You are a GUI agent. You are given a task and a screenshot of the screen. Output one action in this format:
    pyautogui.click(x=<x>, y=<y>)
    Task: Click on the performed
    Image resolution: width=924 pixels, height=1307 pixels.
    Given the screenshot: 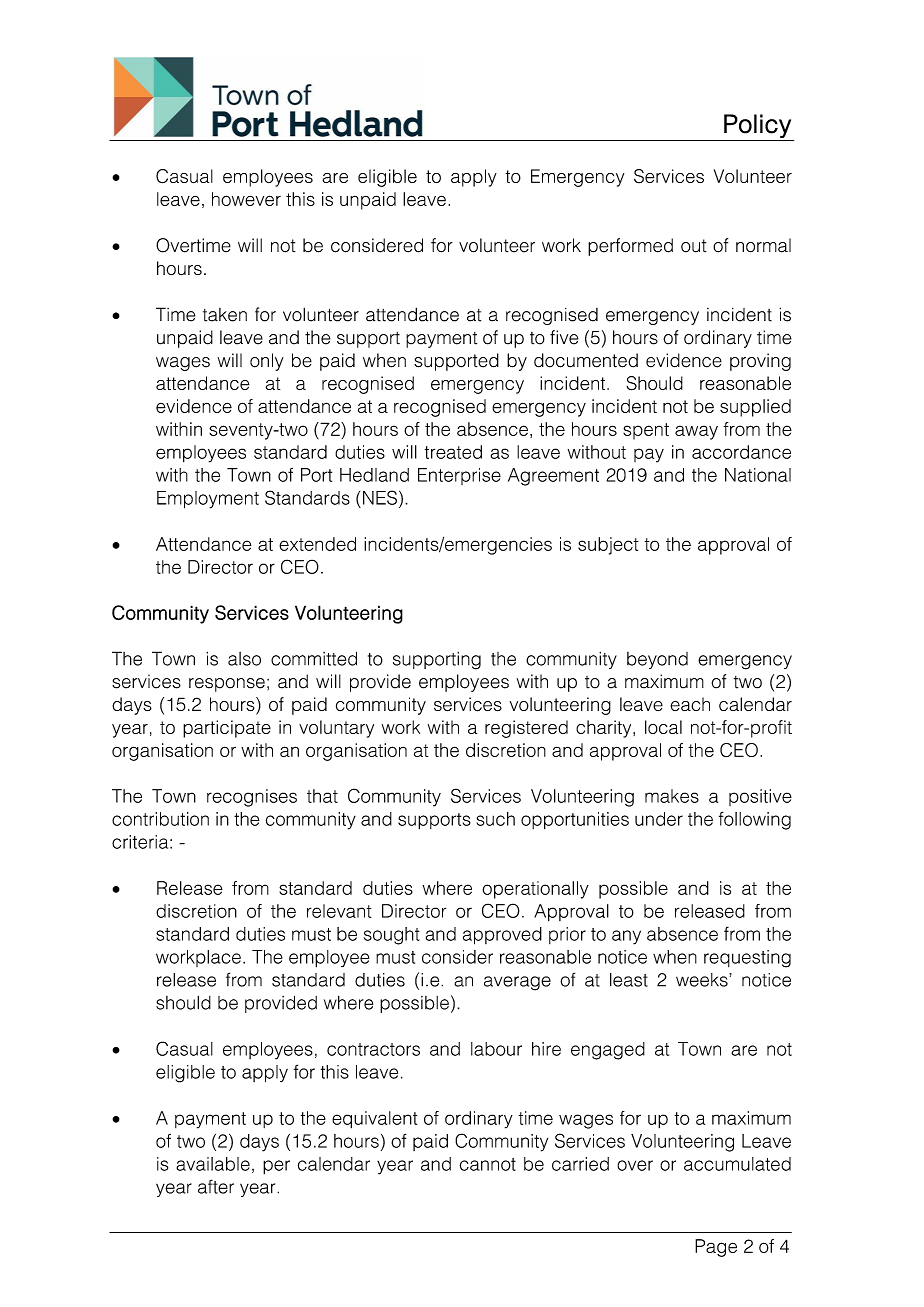 What is the action you would take?
    pyautogui.click(x=630, y=247)
